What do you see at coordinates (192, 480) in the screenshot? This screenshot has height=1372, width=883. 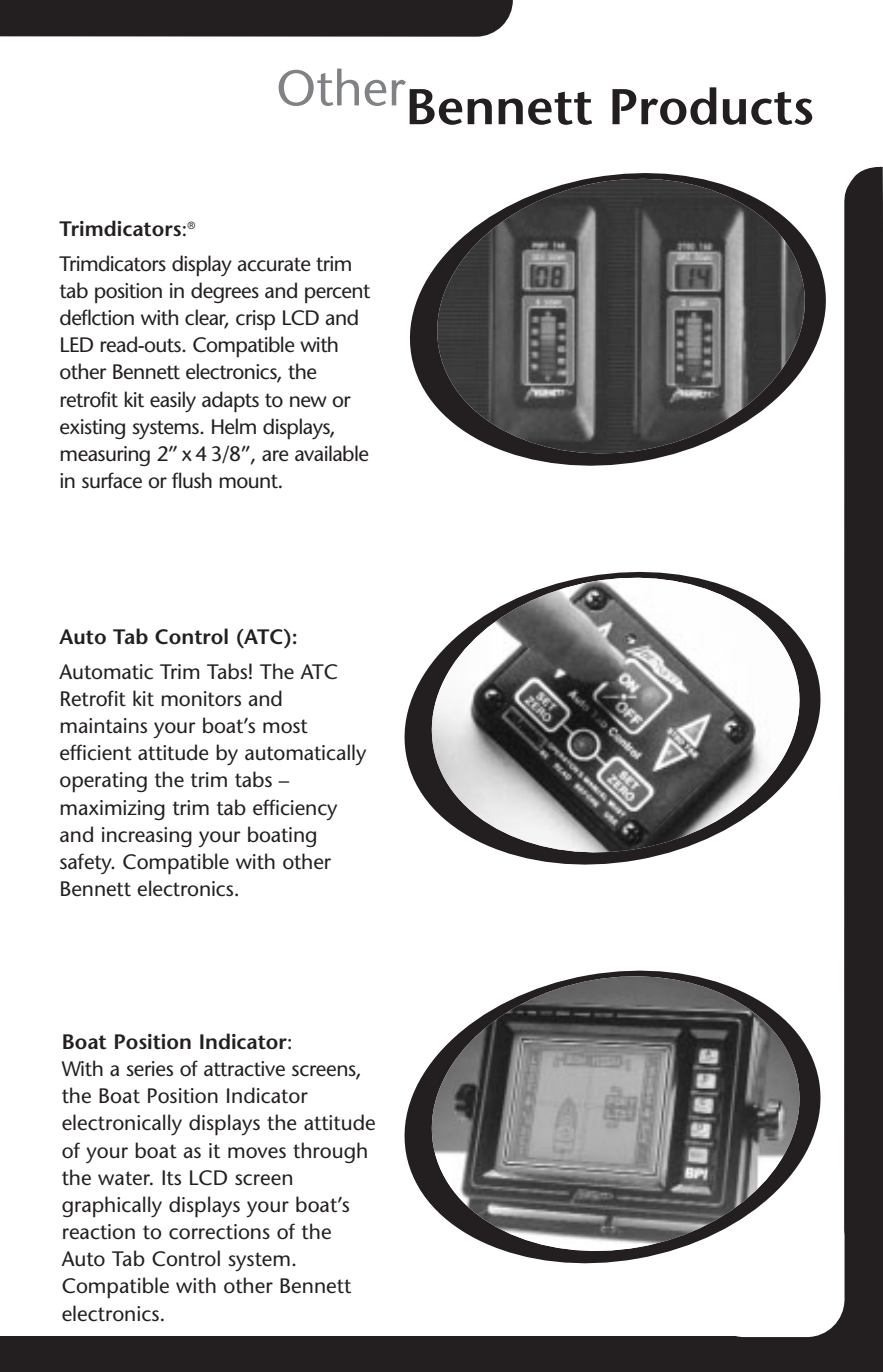 I see `flush` at bounding box center [192, 480].
